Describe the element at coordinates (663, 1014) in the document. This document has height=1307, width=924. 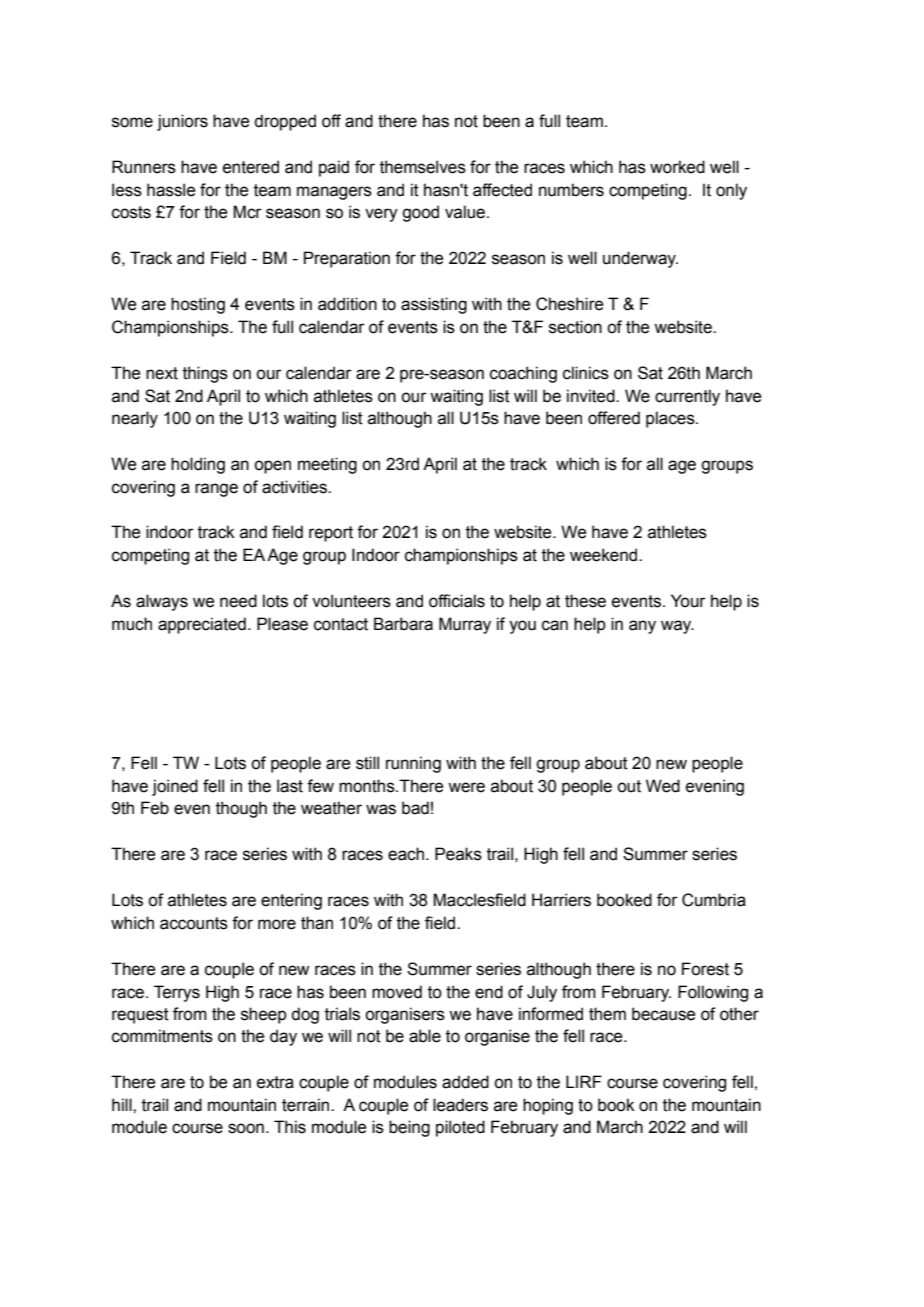
I see `because` at that location.
